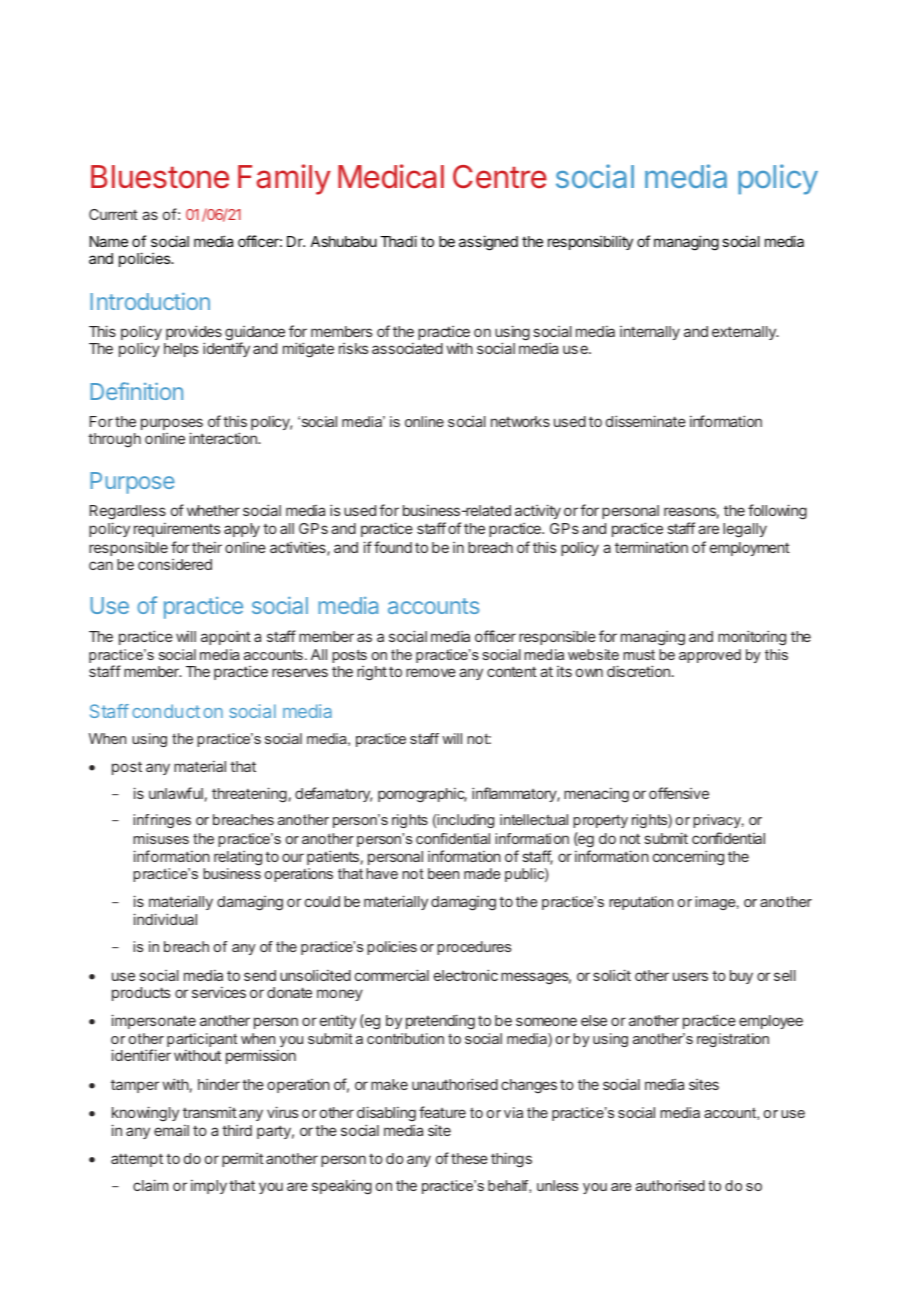 The height and width of the page is (1309, 924). I want to click on Definition, so click(136, 391).
